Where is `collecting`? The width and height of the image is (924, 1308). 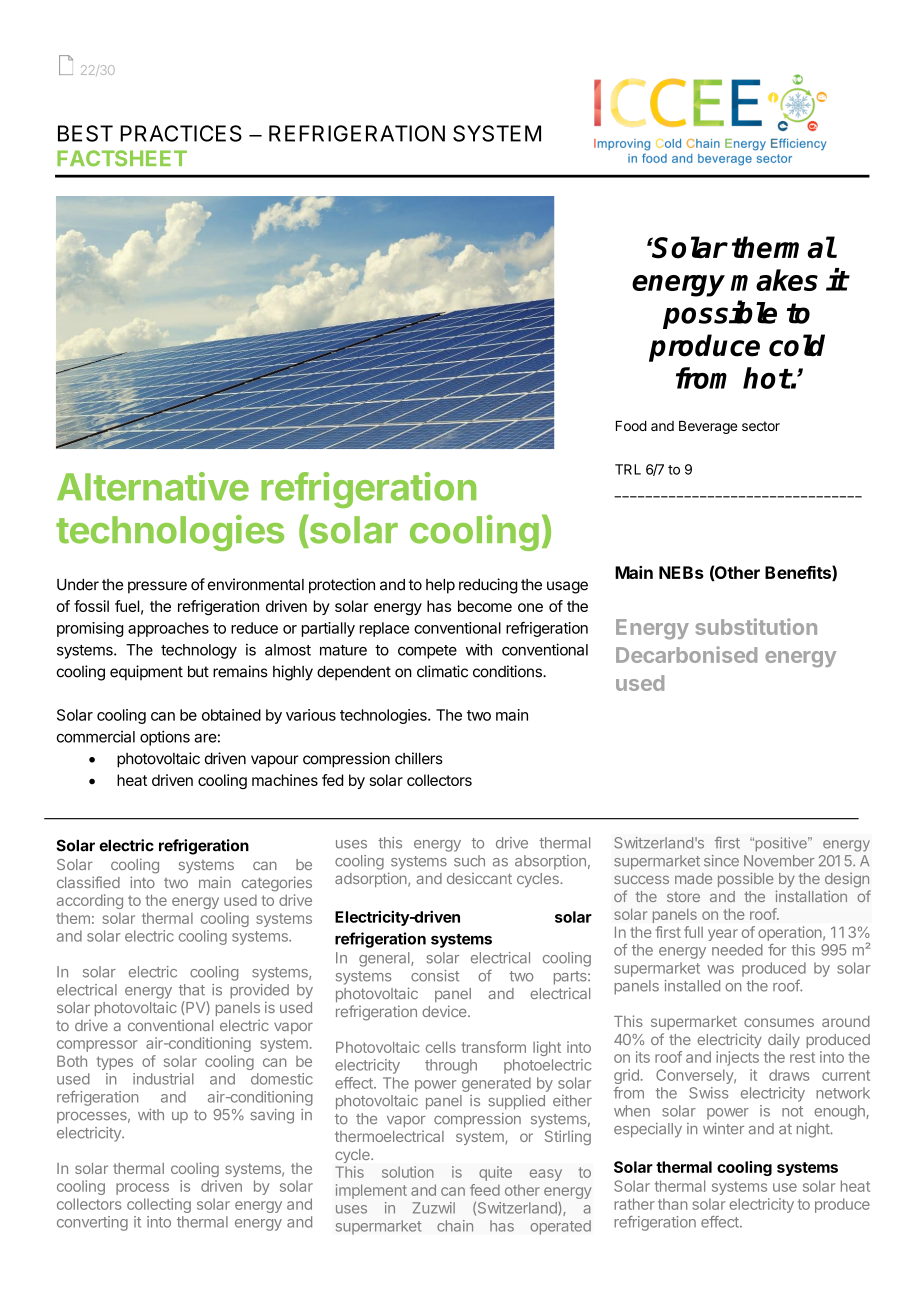
collecting is located at coordinates (159, 1205).
